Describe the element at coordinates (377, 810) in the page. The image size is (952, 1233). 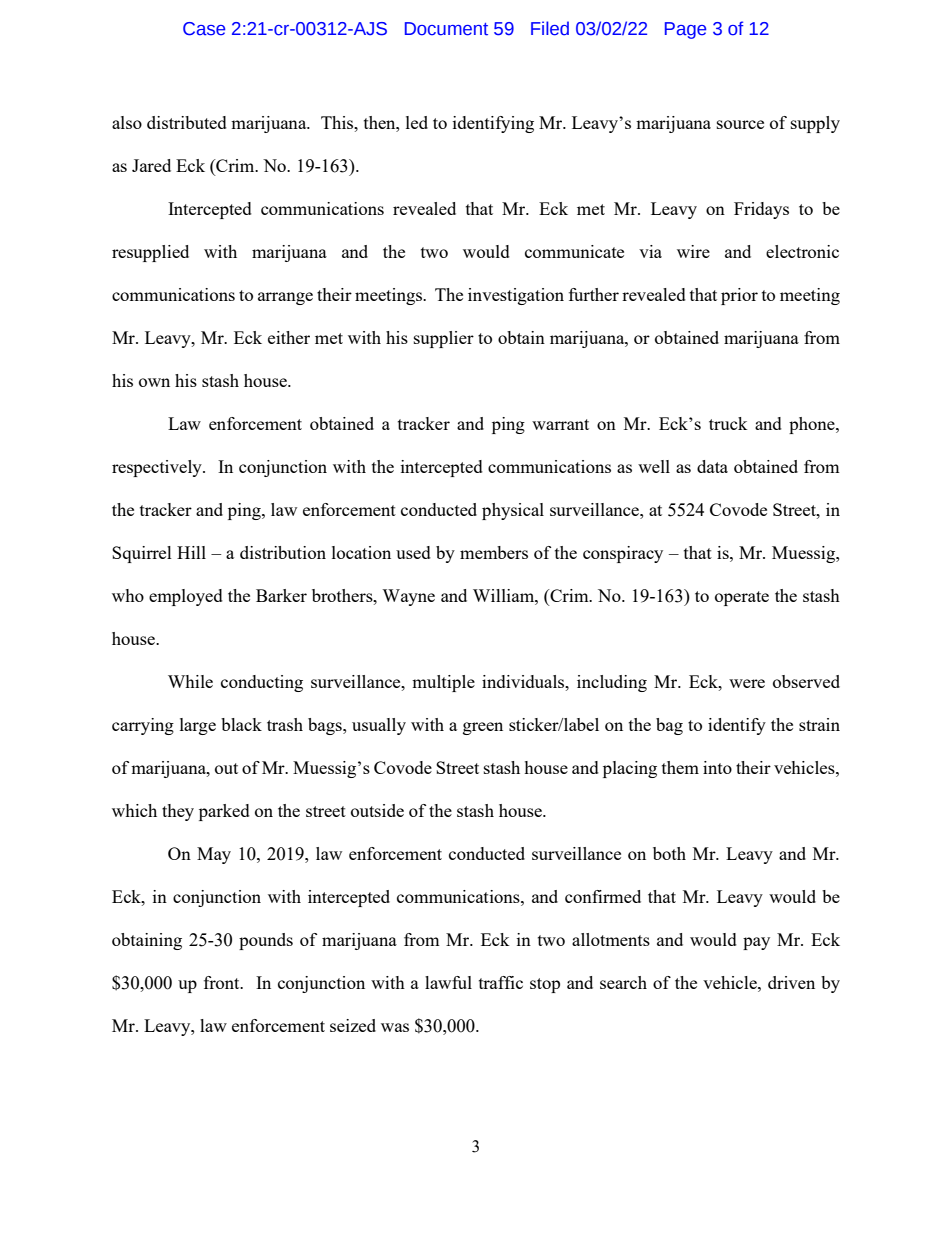
I see `outside` at that location.
